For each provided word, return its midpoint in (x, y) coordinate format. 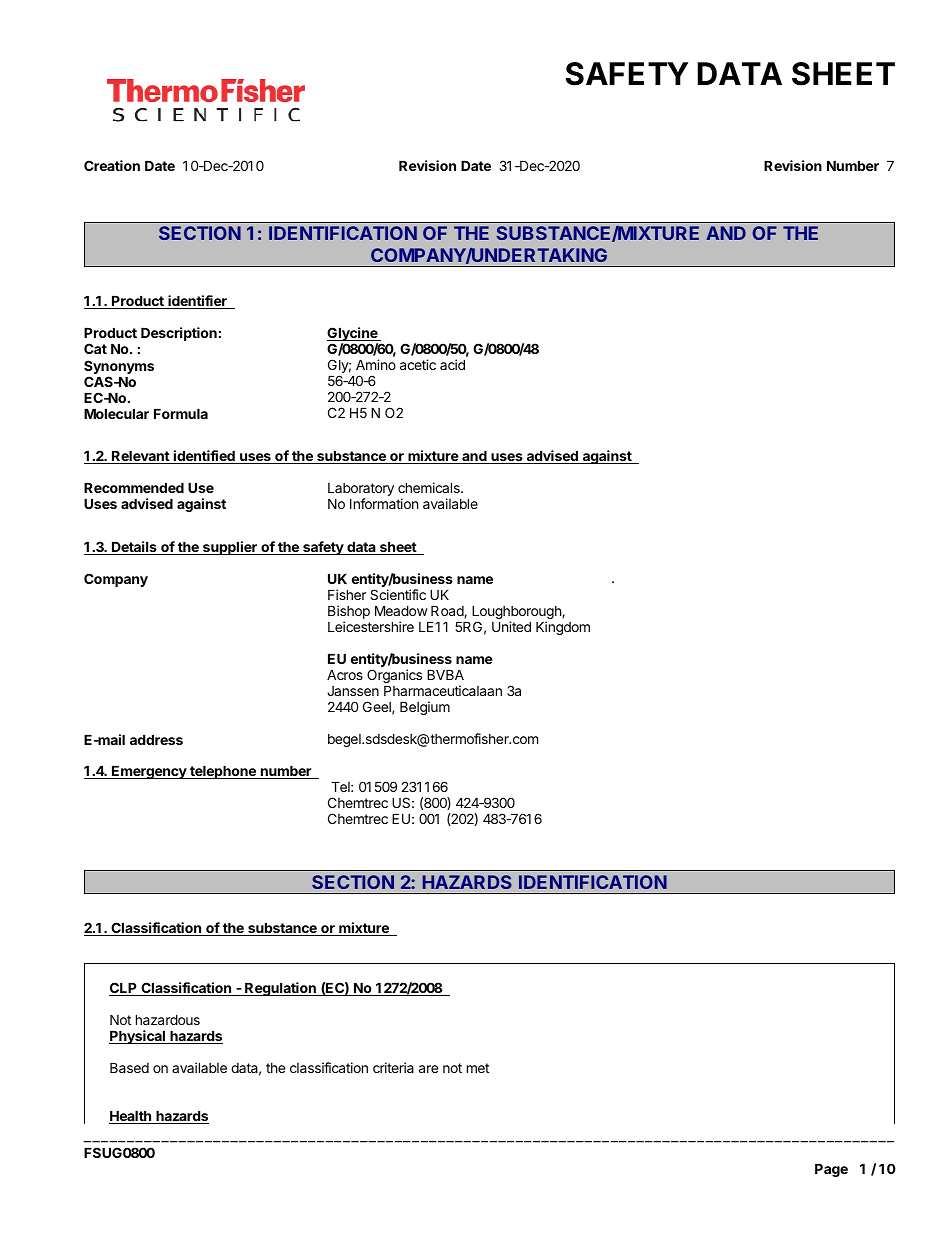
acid (452, 364)
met (478, 1068)
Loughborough (517, 614)
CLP (124, 989)
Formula (181, 414)
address (156, 740)
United (511, 626)
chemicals (430, 487)
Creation (112, 165)
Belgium (425, 708)
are (428, 1069)
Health (131, 1117)
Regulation (280, 989)
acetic (418, 364)
